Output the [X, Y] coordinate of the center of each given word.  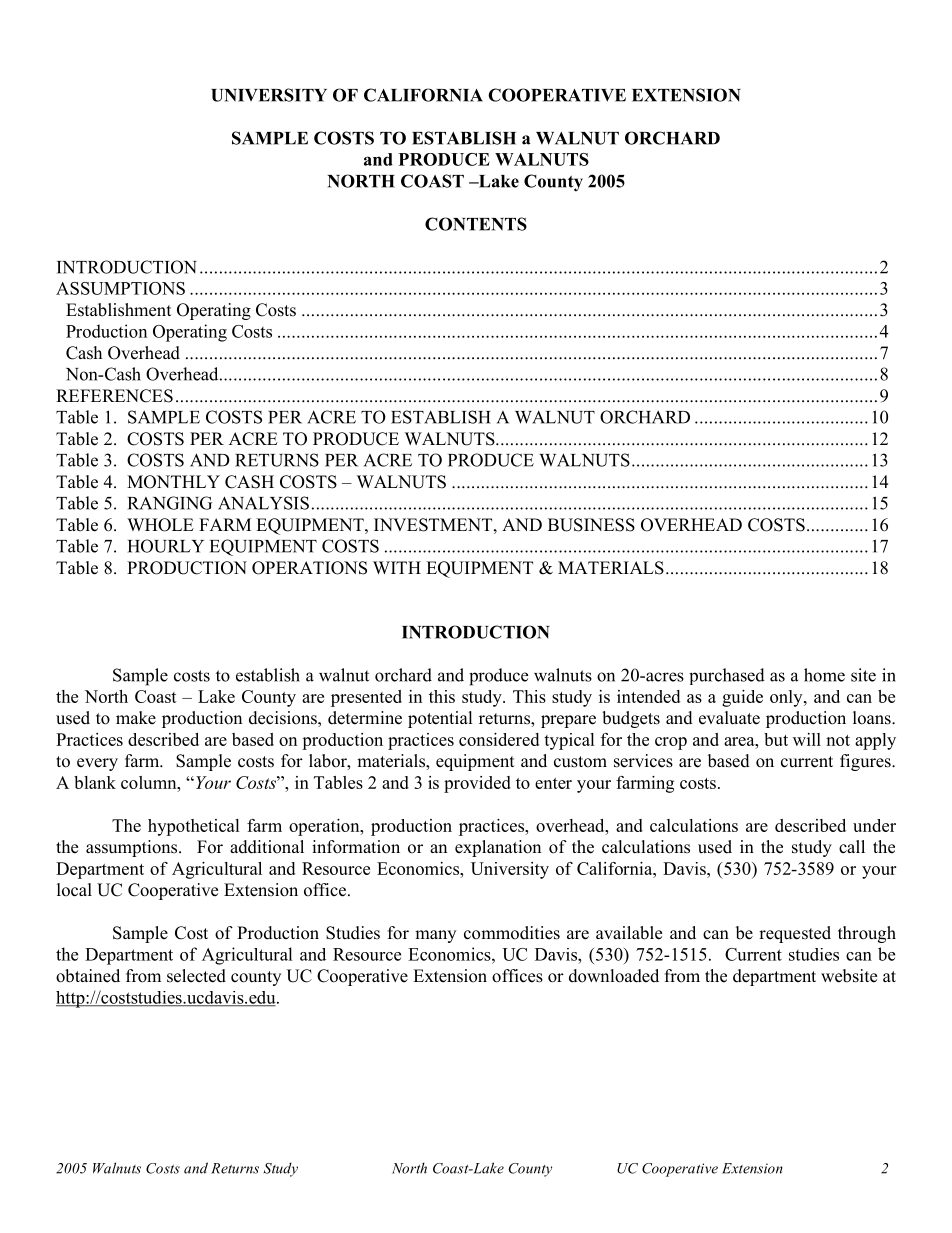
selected [196, 976]
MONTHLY [173, 482]
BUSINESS [591, 525]
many [435, 936]
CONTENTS [476, 224]
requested [795, 934]
